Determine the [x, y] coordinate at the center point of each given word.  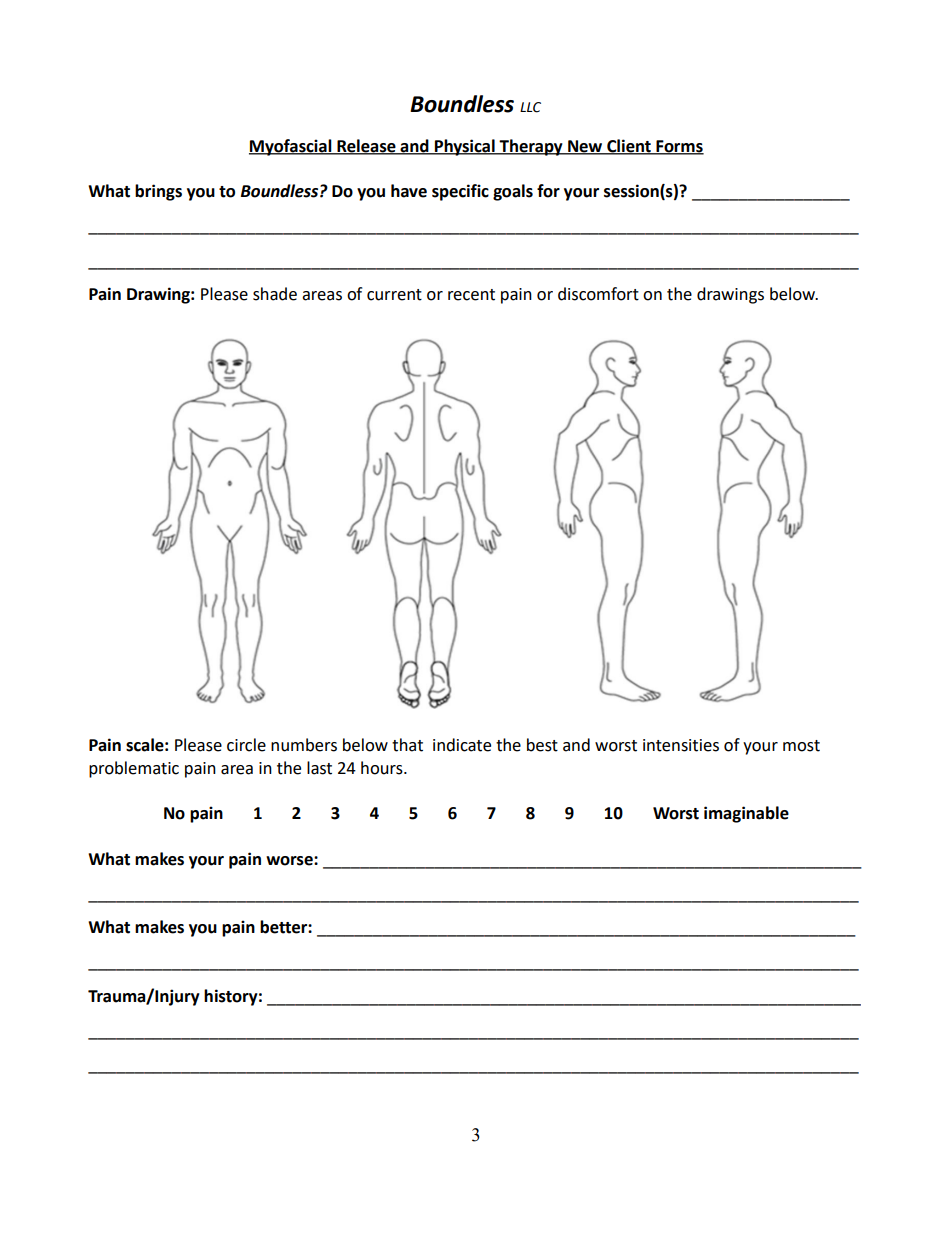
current [394, 295]
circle [246, 745]
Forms [679, 147]
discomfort [598, 294]
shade [275, 294]
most [801, 746]
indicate [462, 745]
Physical [465, 147]
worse [290, 861]
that [407, 745]
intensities [681, 745]
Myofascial [291, 147]
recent [471, 295]
